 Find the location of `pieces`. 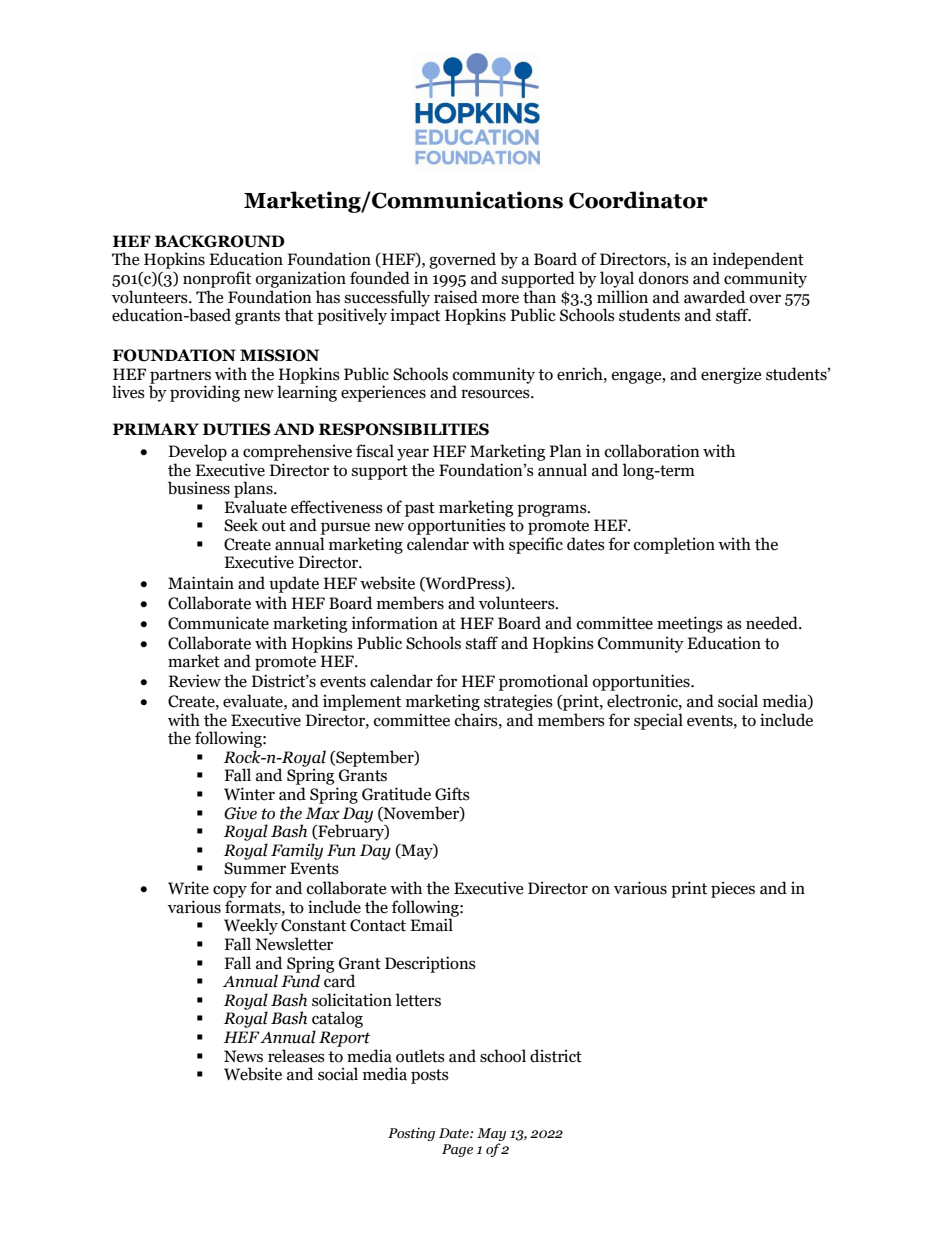

pieces is located at coordinates (733, 889).
